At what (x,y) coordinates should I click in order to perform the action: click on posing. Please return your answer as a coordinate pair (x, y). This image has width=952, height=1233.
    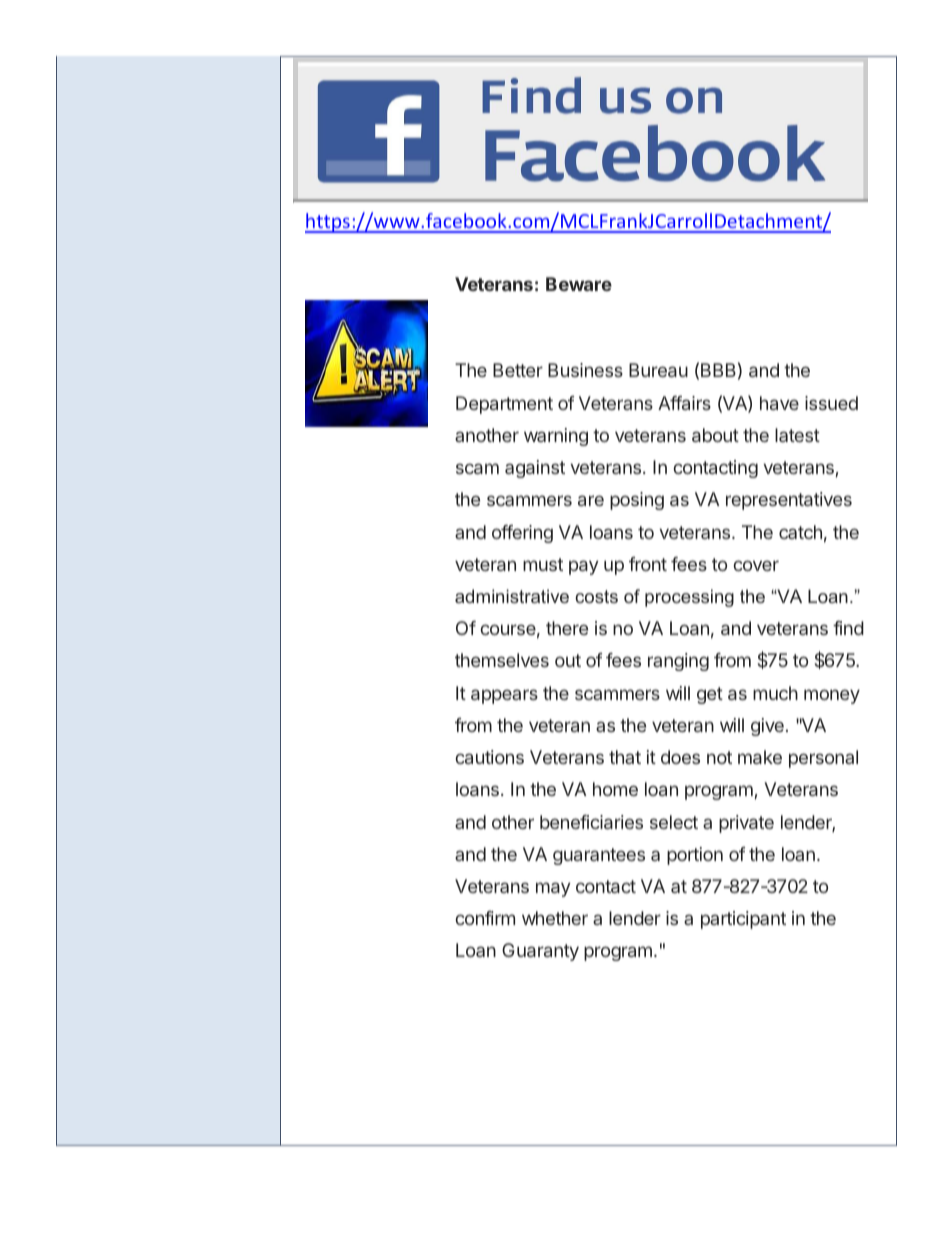
    Looking at the image, I should click on (637, 501).
